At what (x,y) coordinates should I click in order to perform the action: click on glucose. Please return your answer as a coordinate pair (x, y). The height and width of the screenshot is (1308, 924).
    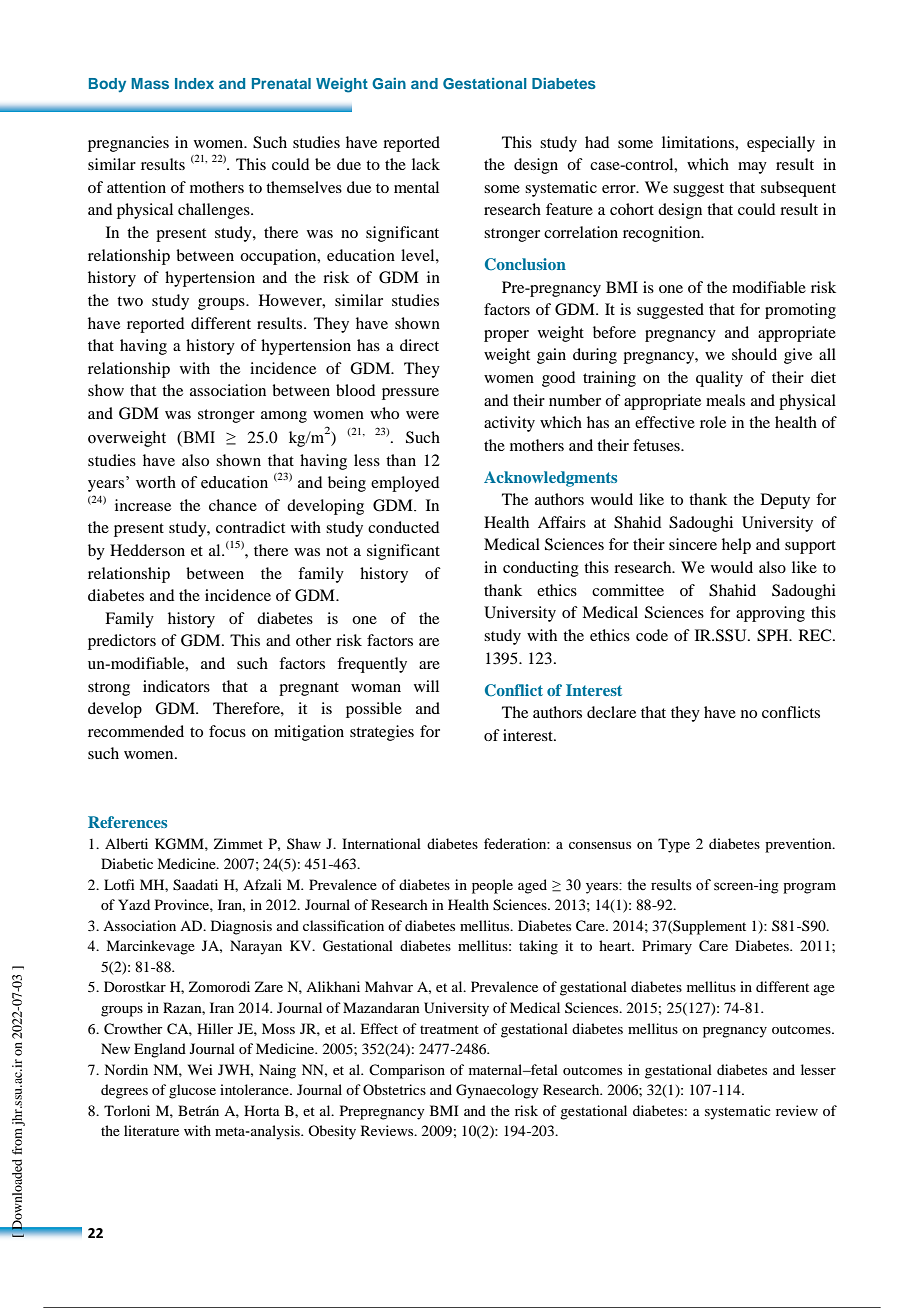
    Looking at the image, I should click on (192, 1091).
